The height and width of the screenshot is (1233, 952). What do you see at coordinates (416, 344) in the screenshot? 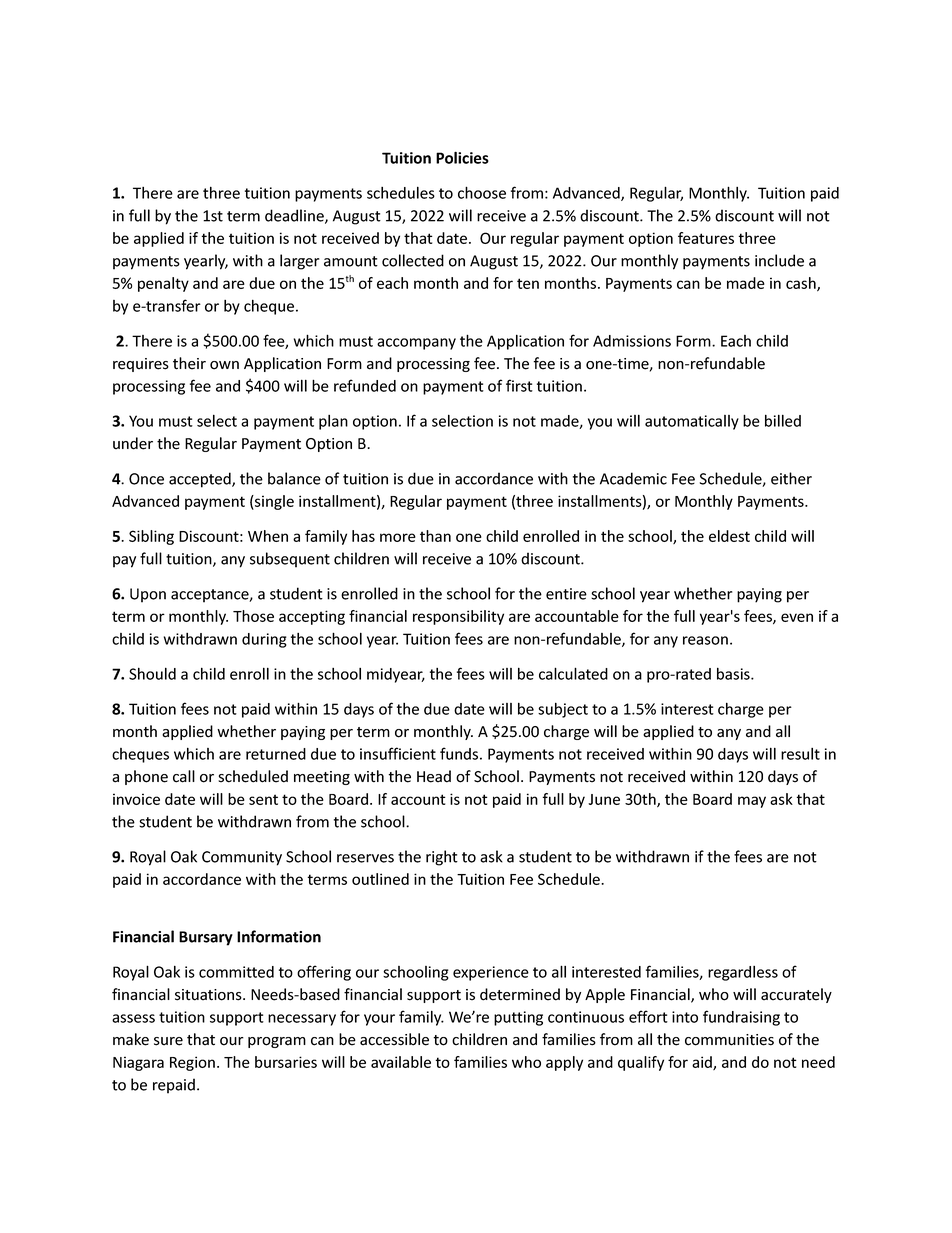
I see `accompany` at bounding box center [416, 344].
